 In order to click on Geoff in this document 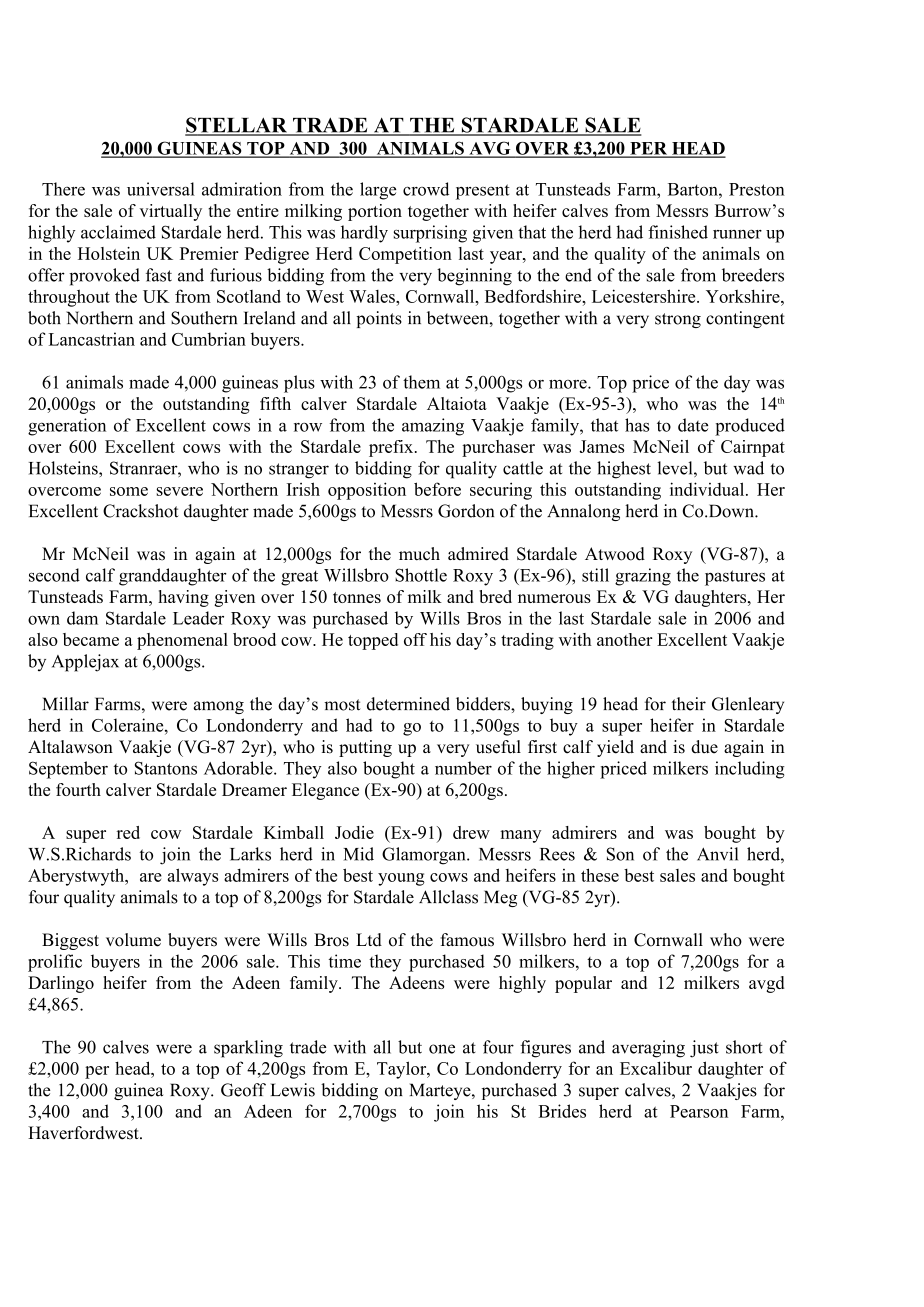, I will do `click(243, 1090)`.
